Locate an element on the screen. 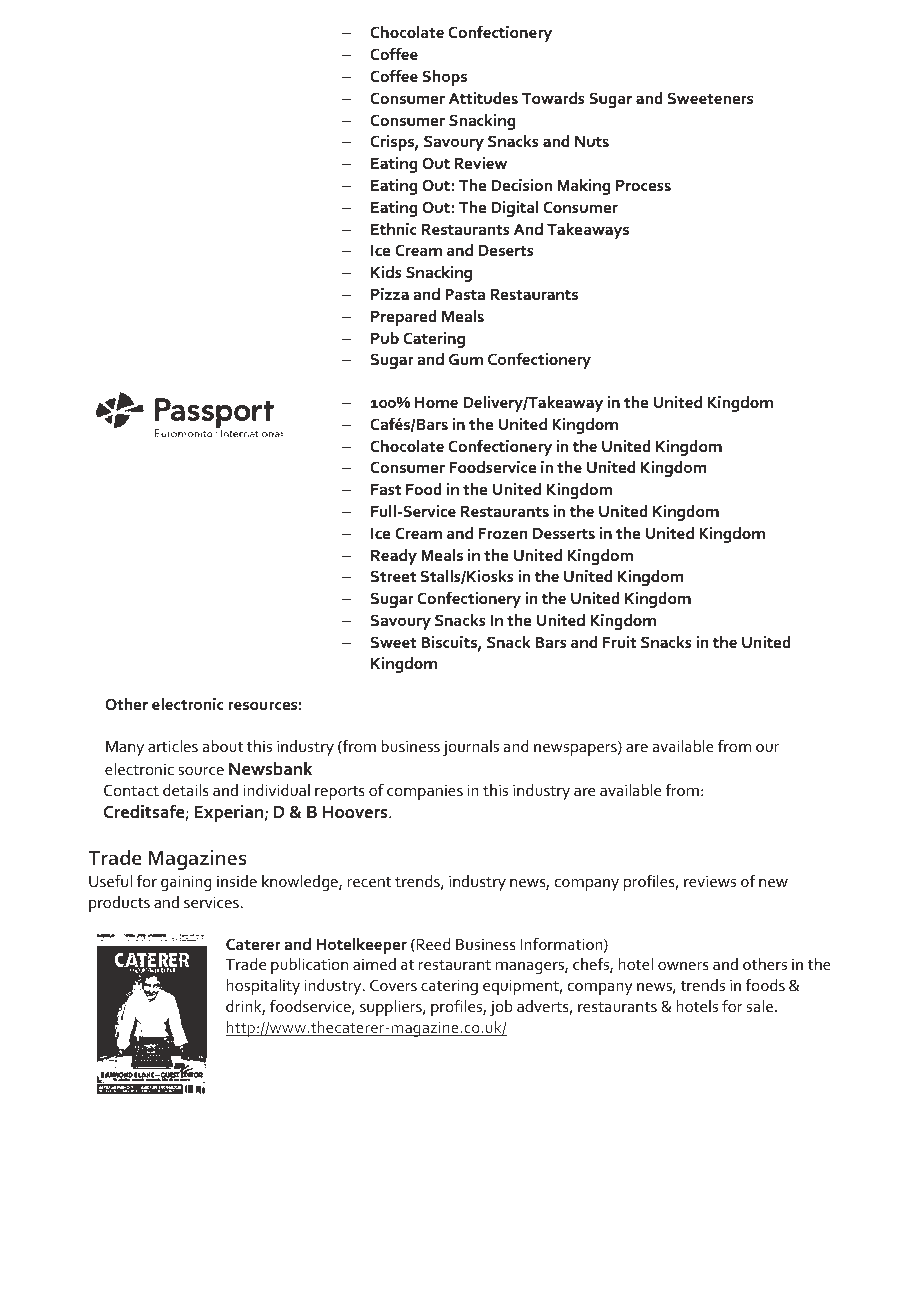 Image resolution: width=924 pixels, height=1309 pixels. Pasta is located at coordinates (465, 294).
